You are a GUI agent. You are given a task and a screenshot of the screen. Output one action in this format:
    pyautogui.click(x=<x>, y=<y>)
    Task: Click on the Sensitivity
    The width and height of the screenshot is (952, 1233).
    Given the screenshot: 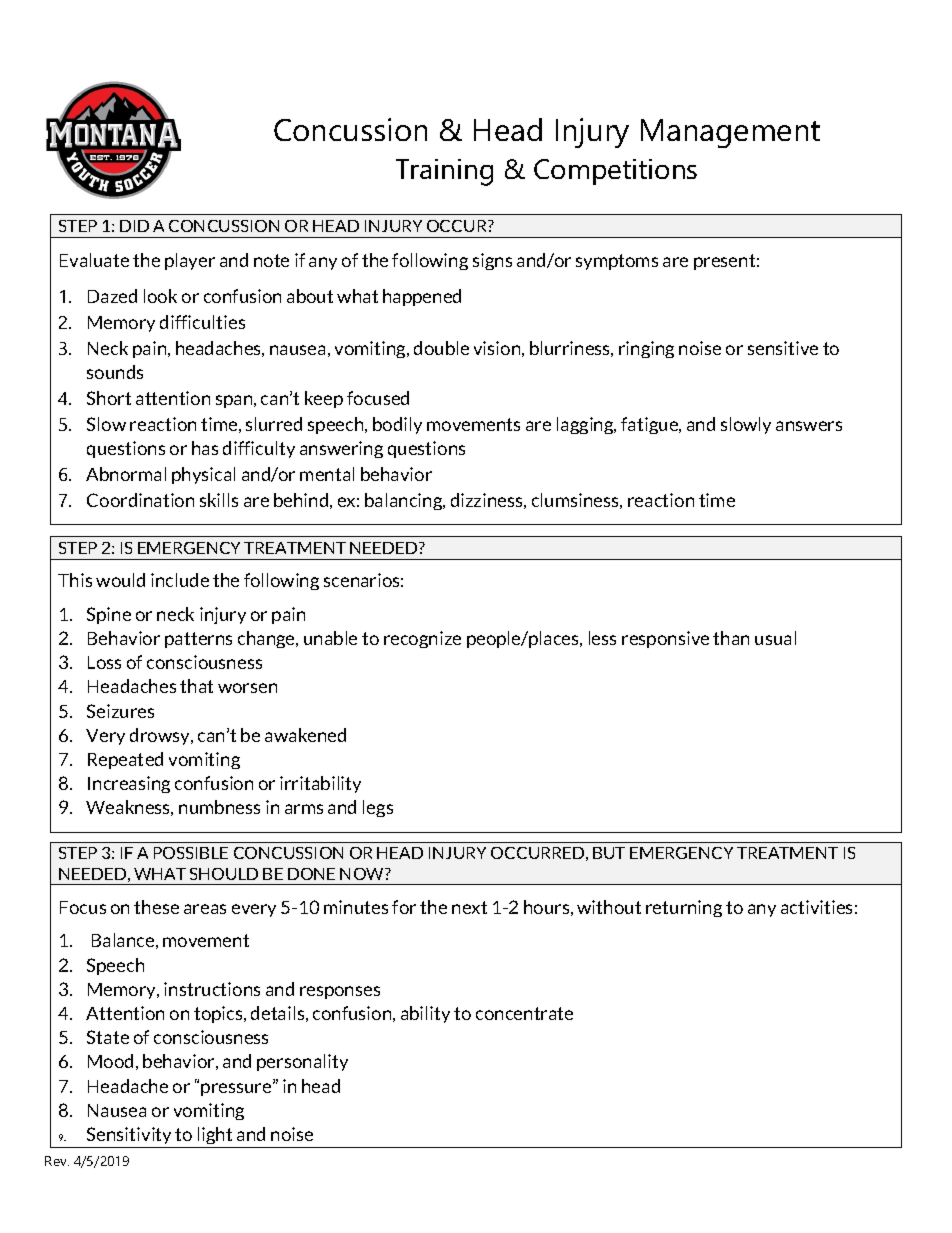 What is the action you would take?
    pyautogui.click(x=129, y=1135)
